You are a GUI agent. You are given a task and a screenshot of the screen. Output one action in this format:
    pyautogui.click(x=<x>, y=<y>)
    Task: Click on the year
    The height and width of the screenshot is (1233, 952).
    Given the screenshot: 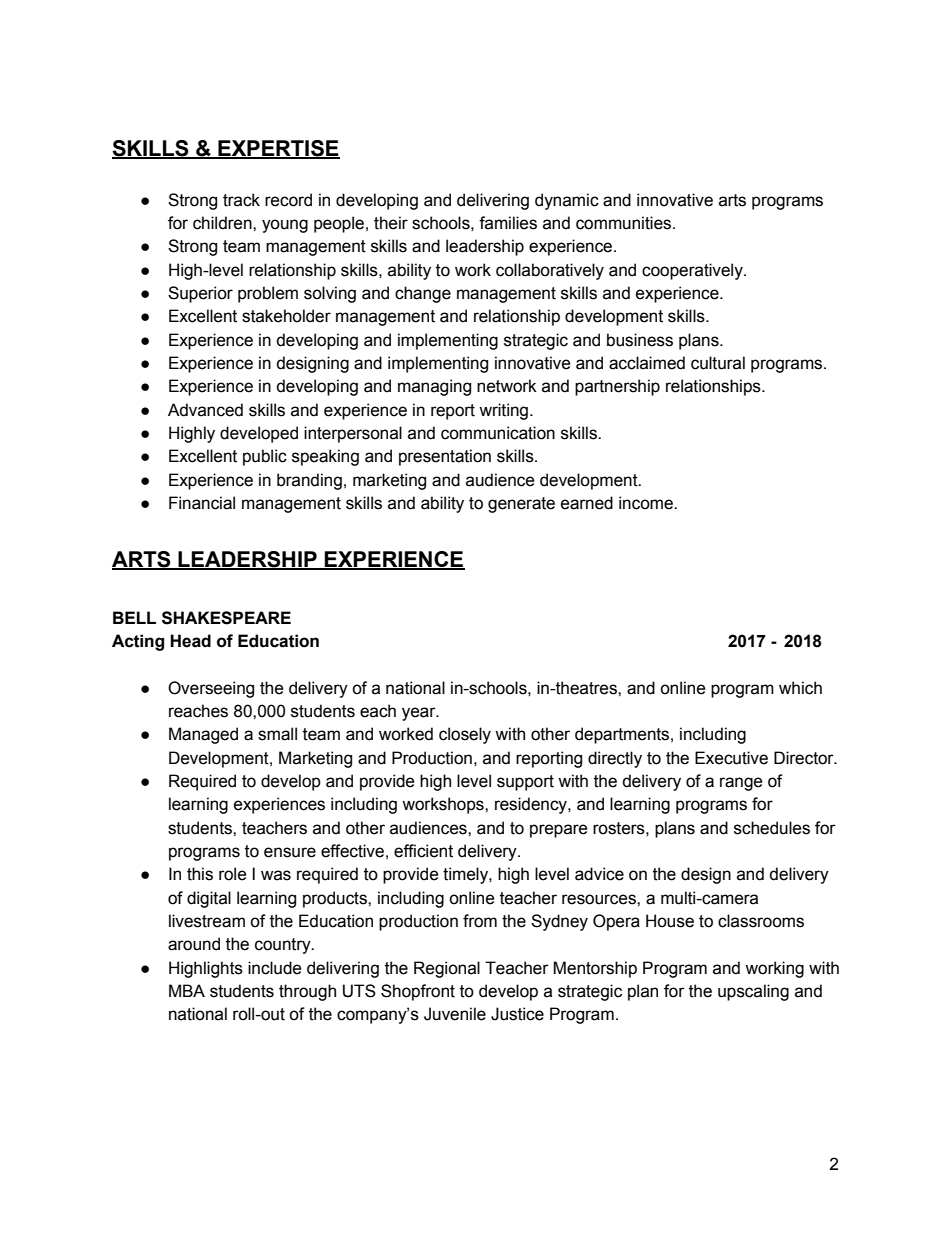 What is the action you would take?
    pyautogui.click(x=420, y=714)
